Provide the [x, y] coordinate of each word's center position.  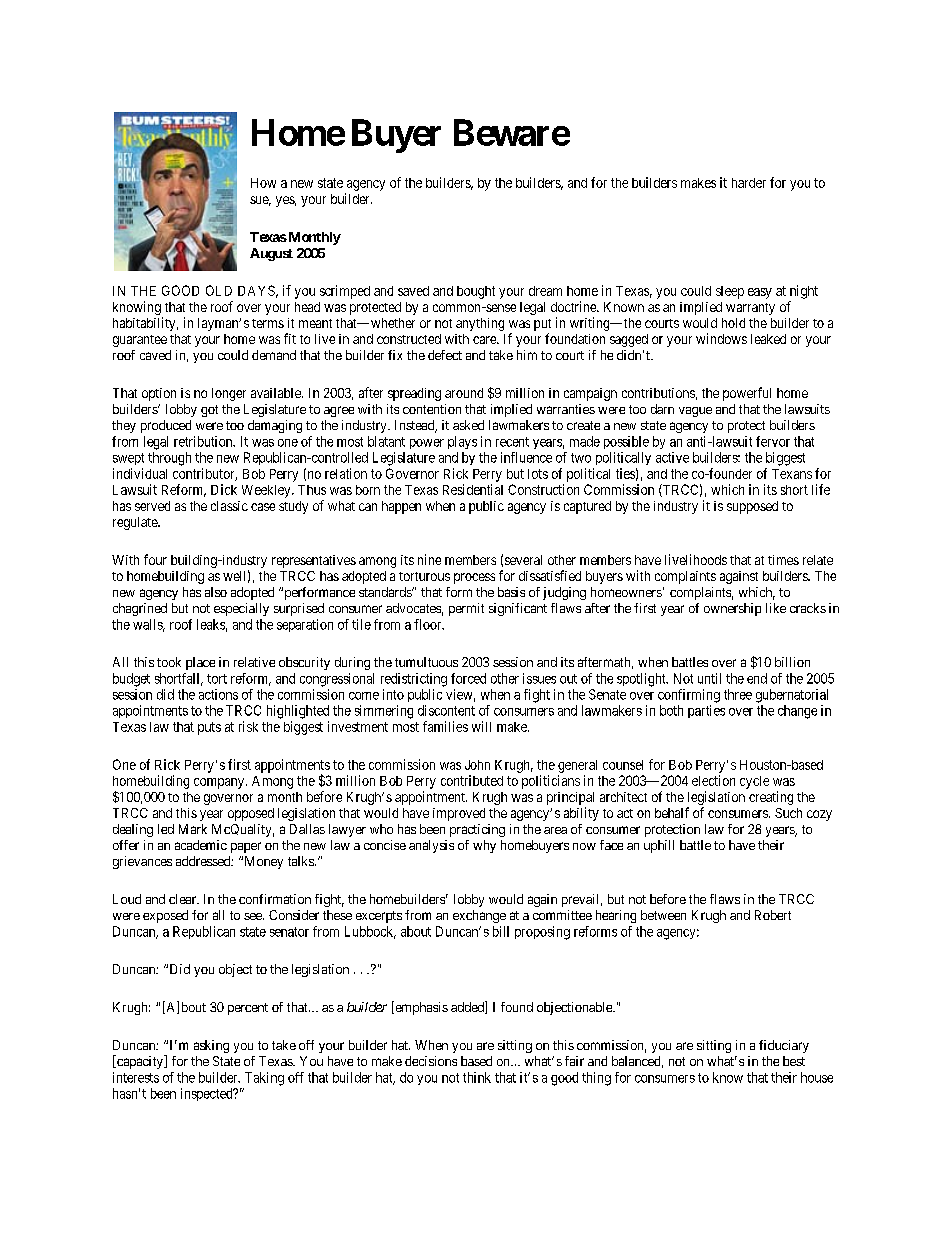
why [484, 846]
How [263, 183]
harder [749, 183]
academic [201, 845]
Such [788, 813]
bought [476, 292]
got [209, 411]
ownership [732, 609]
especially [241, 609]
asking [211, 1046]
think [477, 1077]
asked [468, 425]
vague [695, 412]
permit [466, 609]
